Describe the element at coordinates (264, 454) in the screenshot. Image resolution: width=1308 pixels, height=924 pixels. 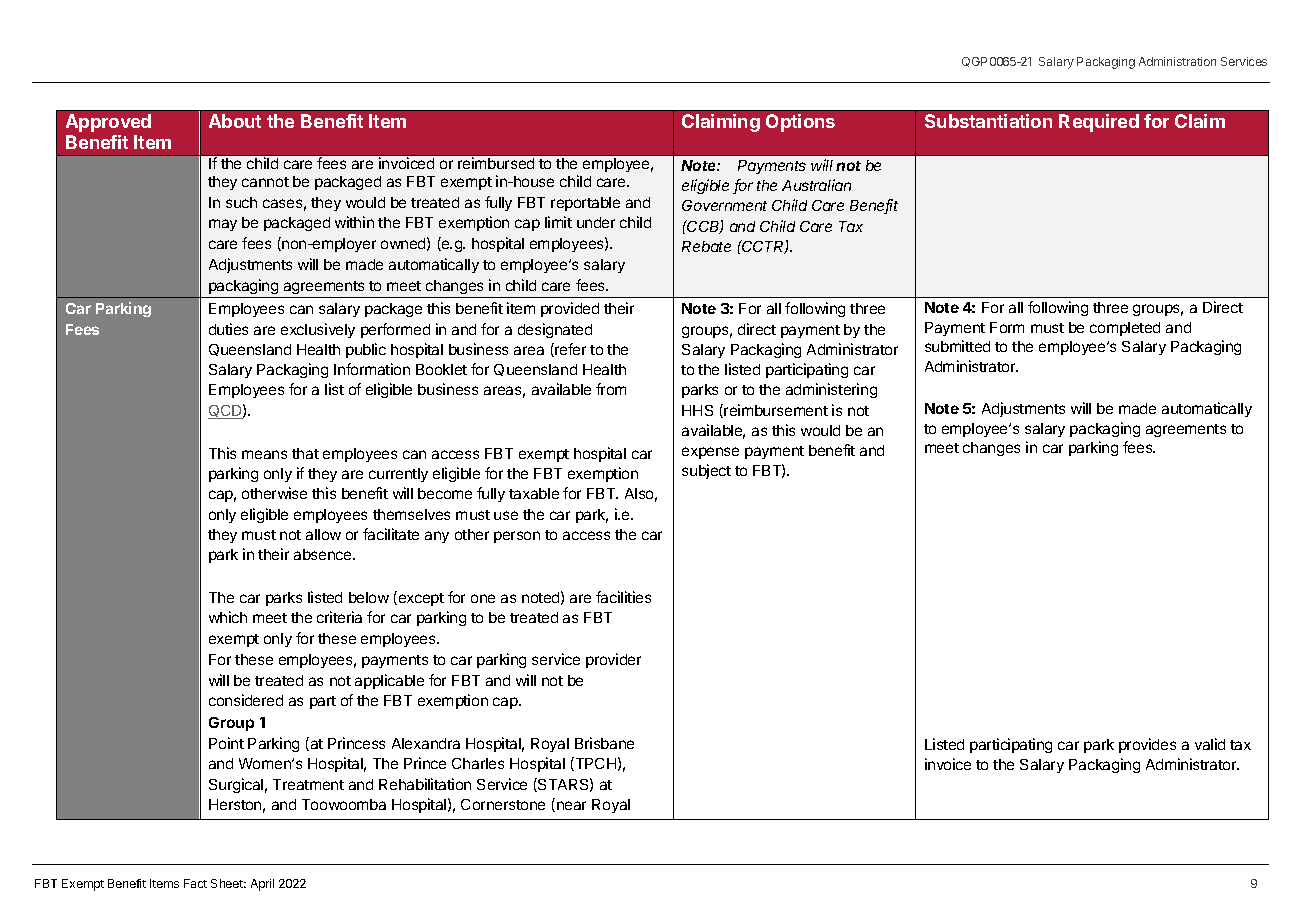
I see `means` at that location.
